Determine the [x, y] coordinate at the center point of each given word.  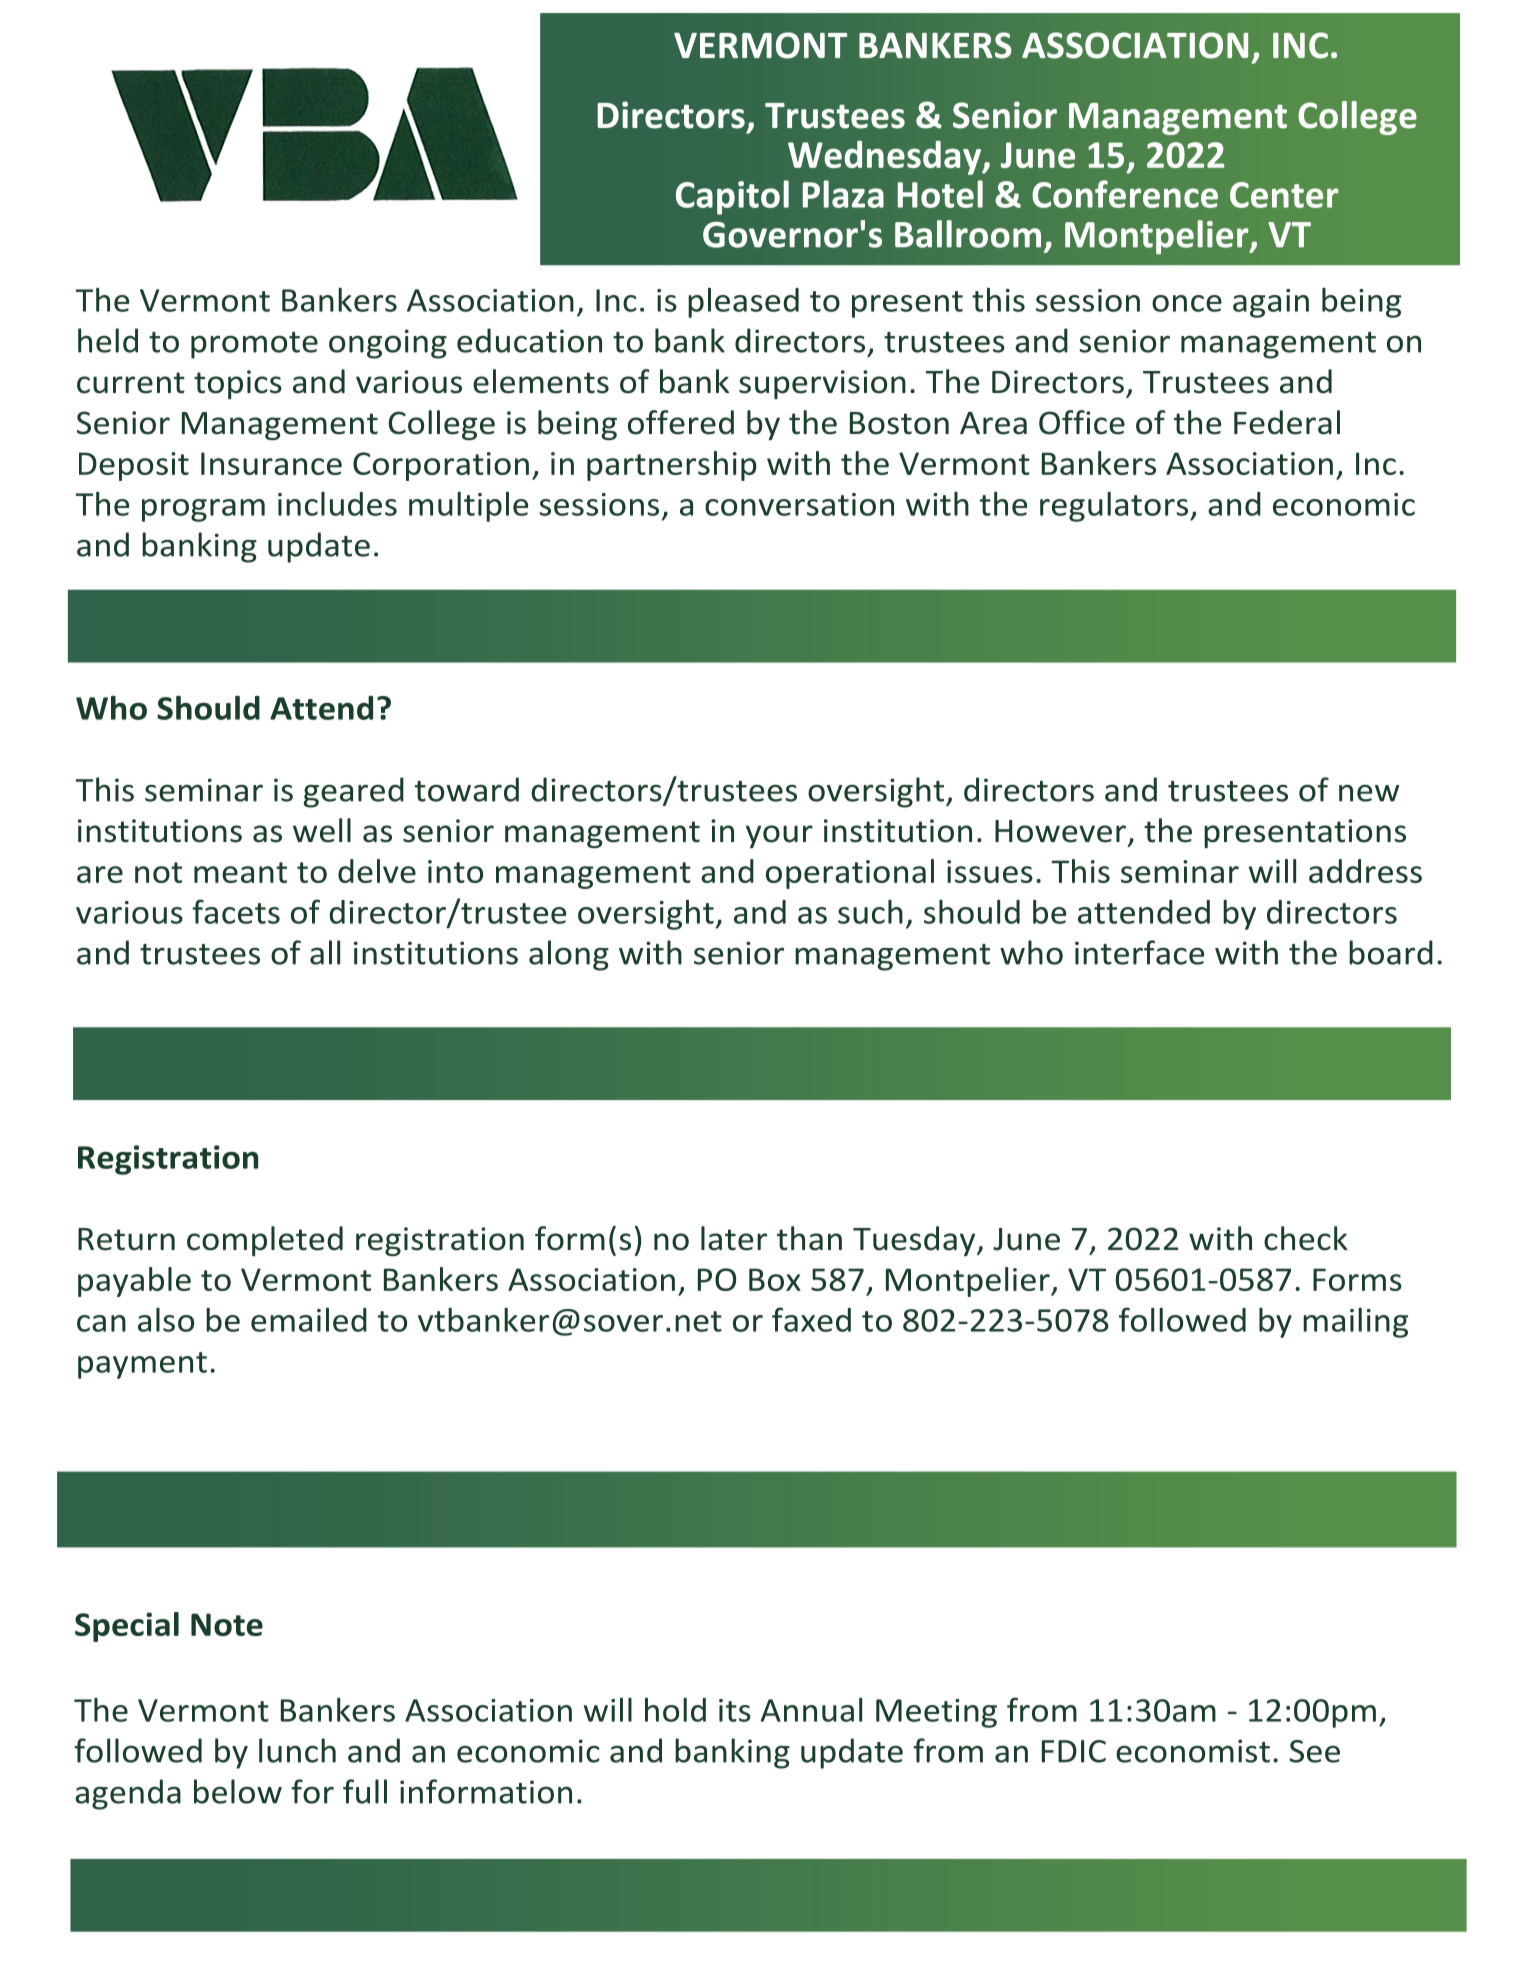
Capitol [732, 197]
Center [1284, 195]
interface [1139, 952]
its [735, 1710]
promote [254, 345]
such [870, 912]
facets [236, 911]
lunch [297, 1750]
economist [1193, 1751]
